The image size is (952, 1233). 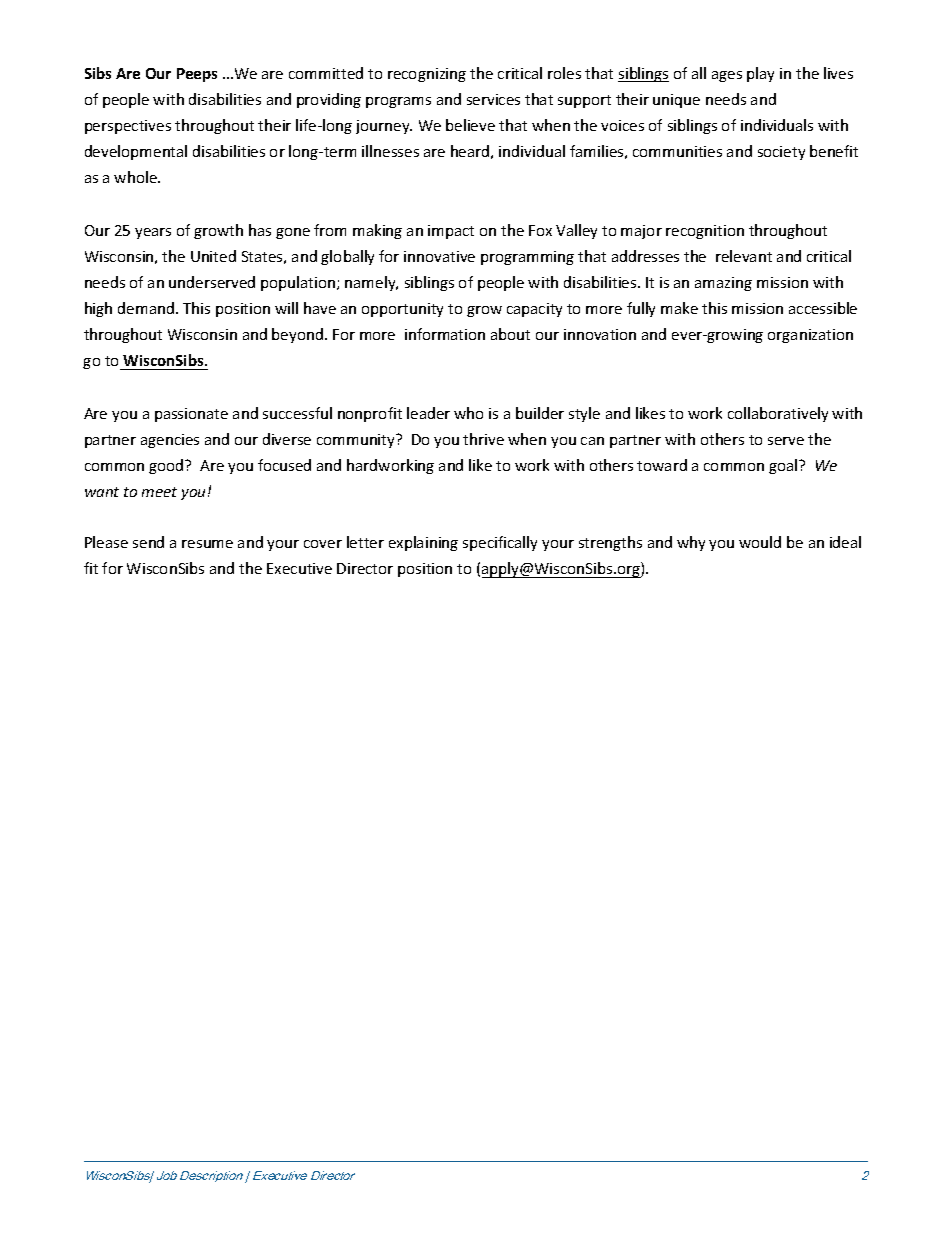 What do you see at coordinates (428, 413) in the page?
I see `leader` at bounding box center [428, 413].
